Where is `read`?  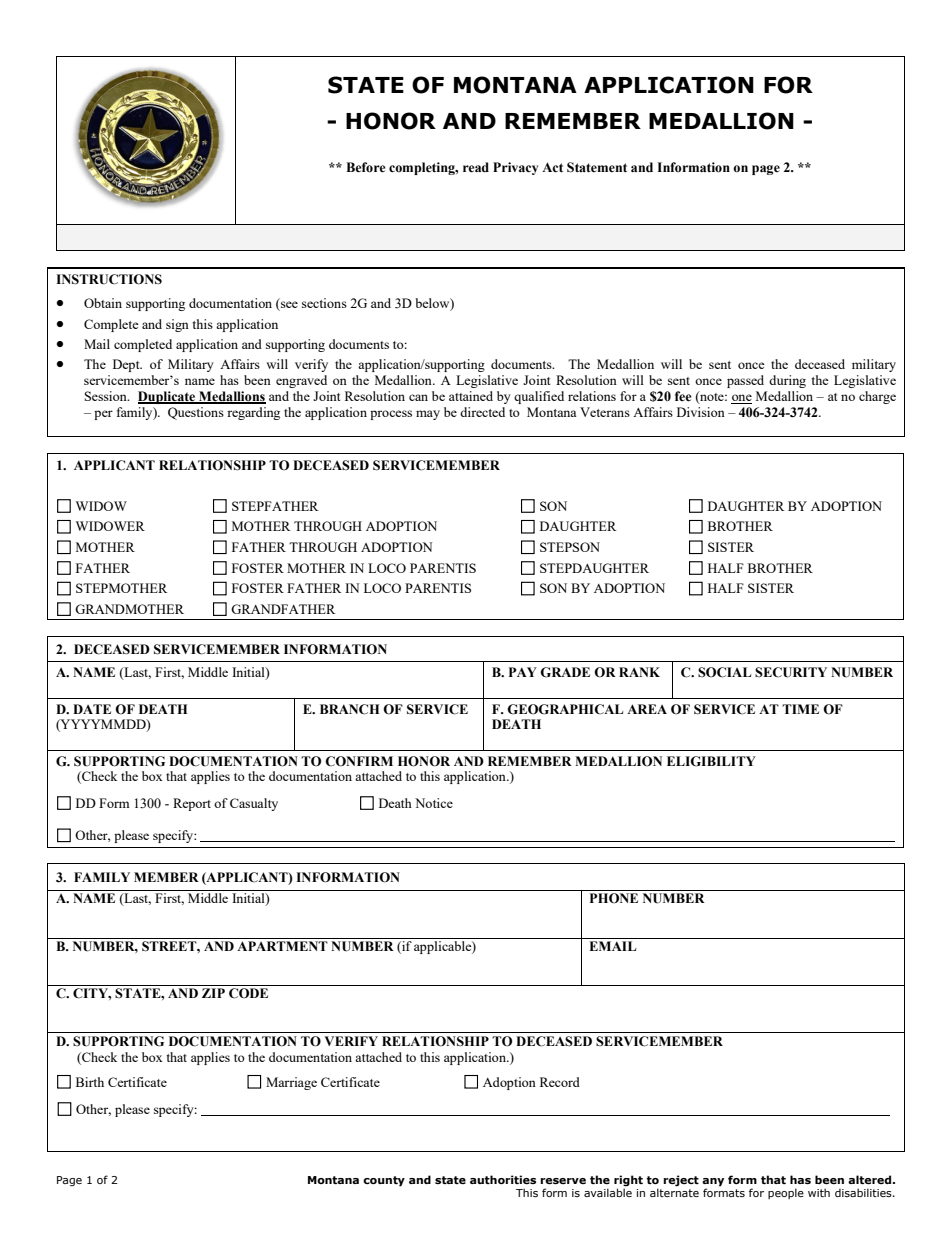 read is located at coordinates (476, 167).
